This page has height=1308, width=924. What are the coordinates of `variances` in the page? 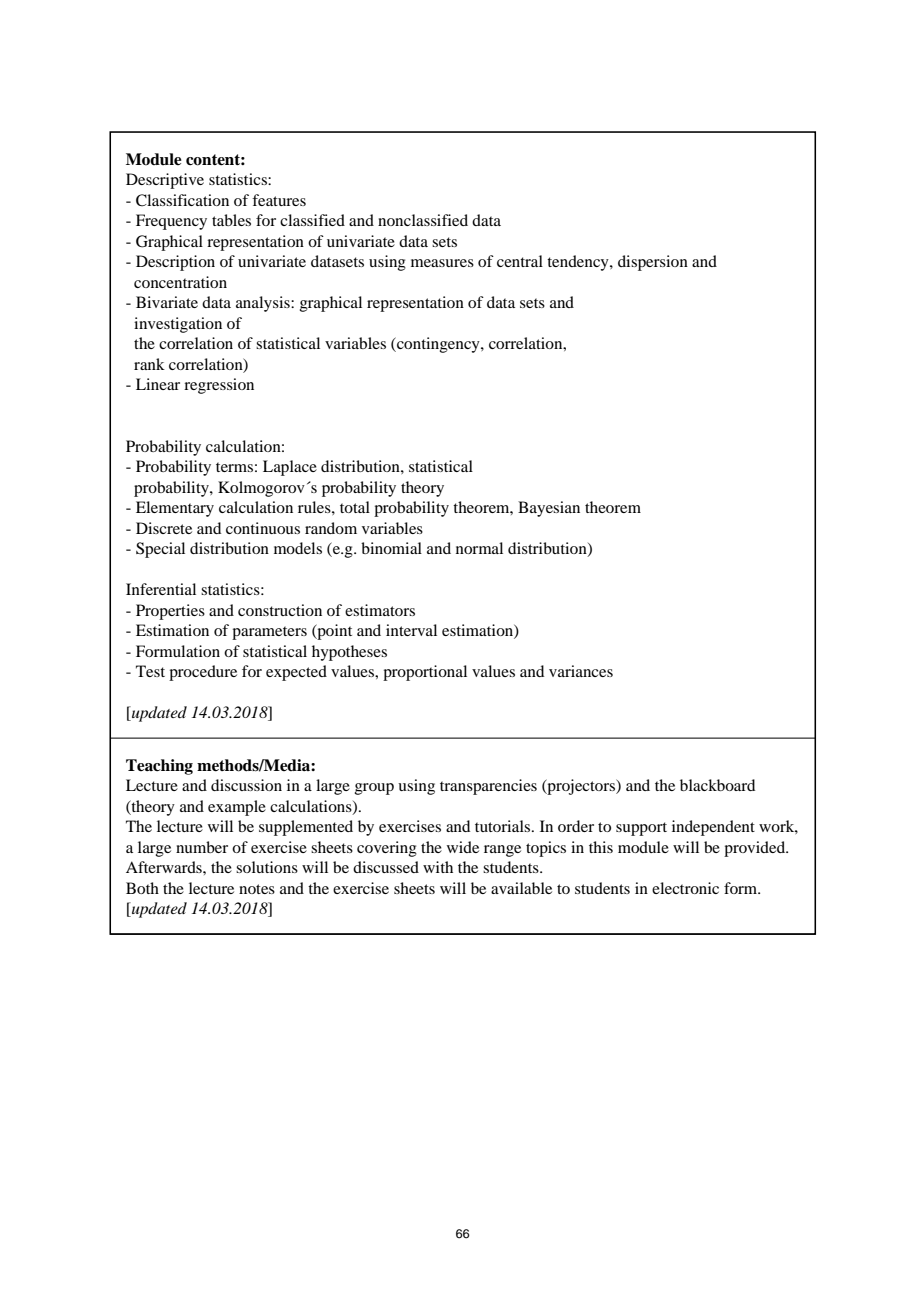 It's located at (581, 671).
